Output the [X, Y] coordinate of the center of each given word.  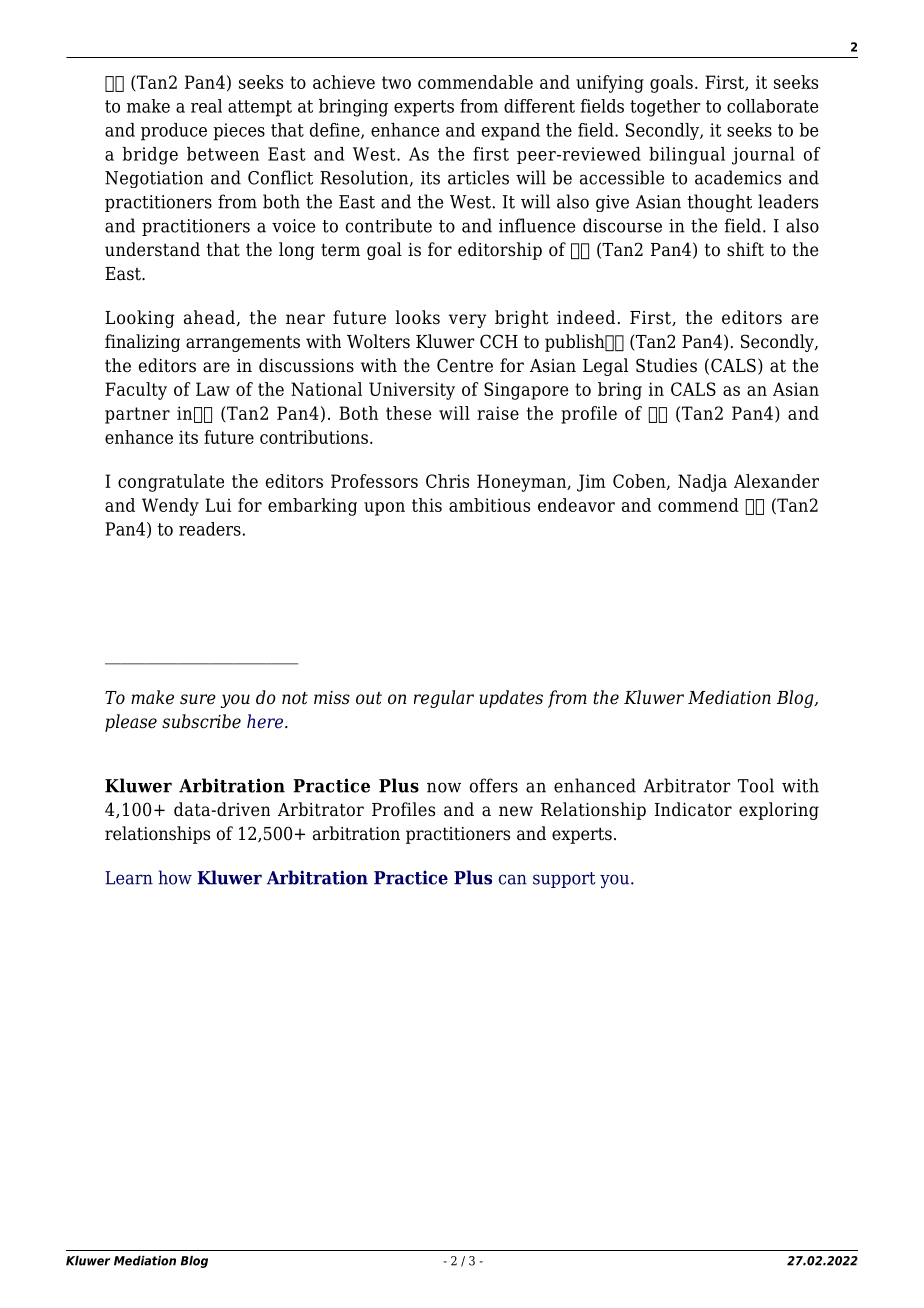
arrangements [243, 343]
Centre [465, 365]
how [175, 877]
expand [511, 132]
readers [210, 529]
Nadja [702, 483]
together [665, 108]
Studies [666, 365]
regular [444, 699]
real [206, 106]
